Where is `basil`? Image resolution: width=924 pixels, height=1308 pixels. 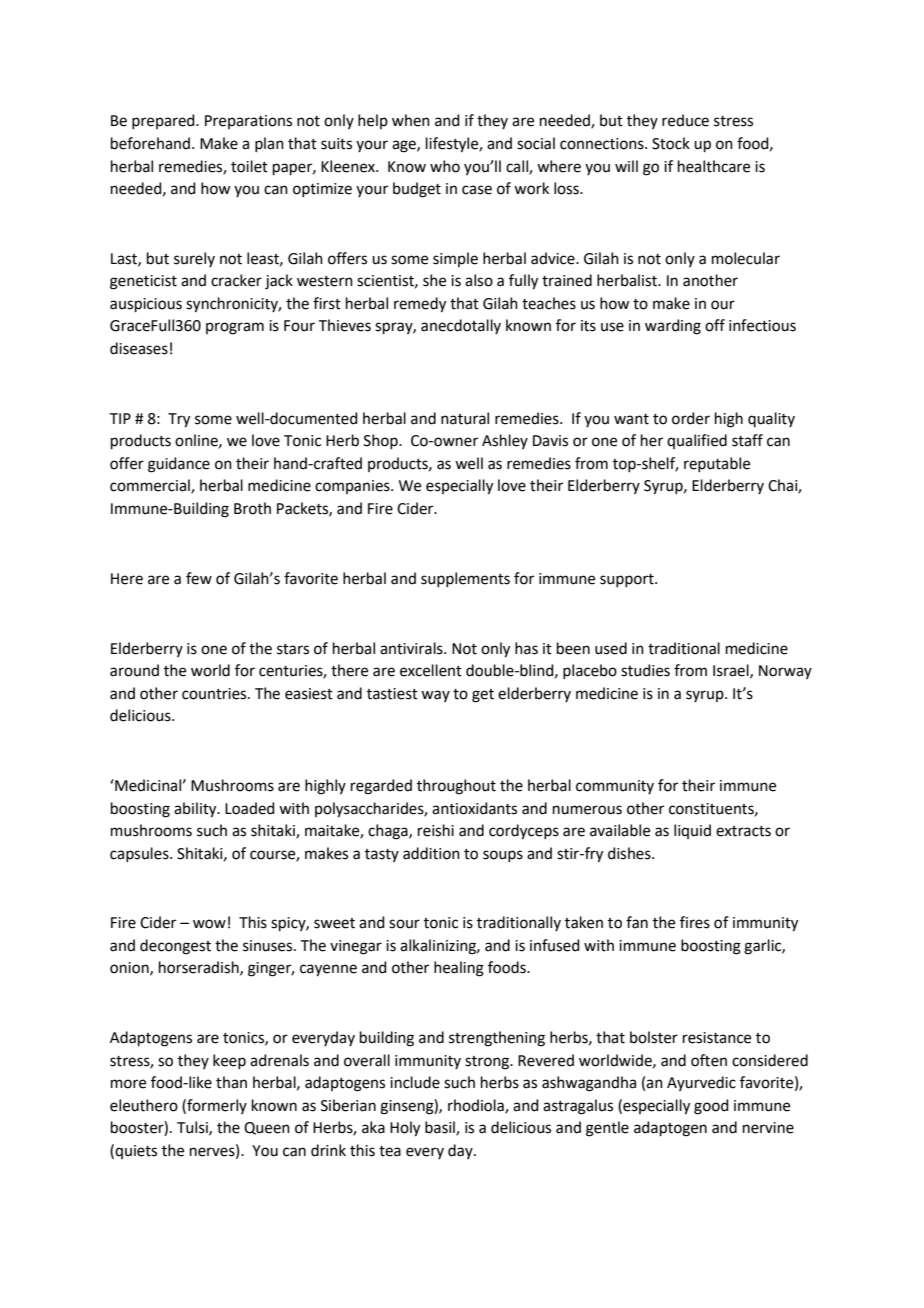 basil is located at coordinates (441, 1128).
